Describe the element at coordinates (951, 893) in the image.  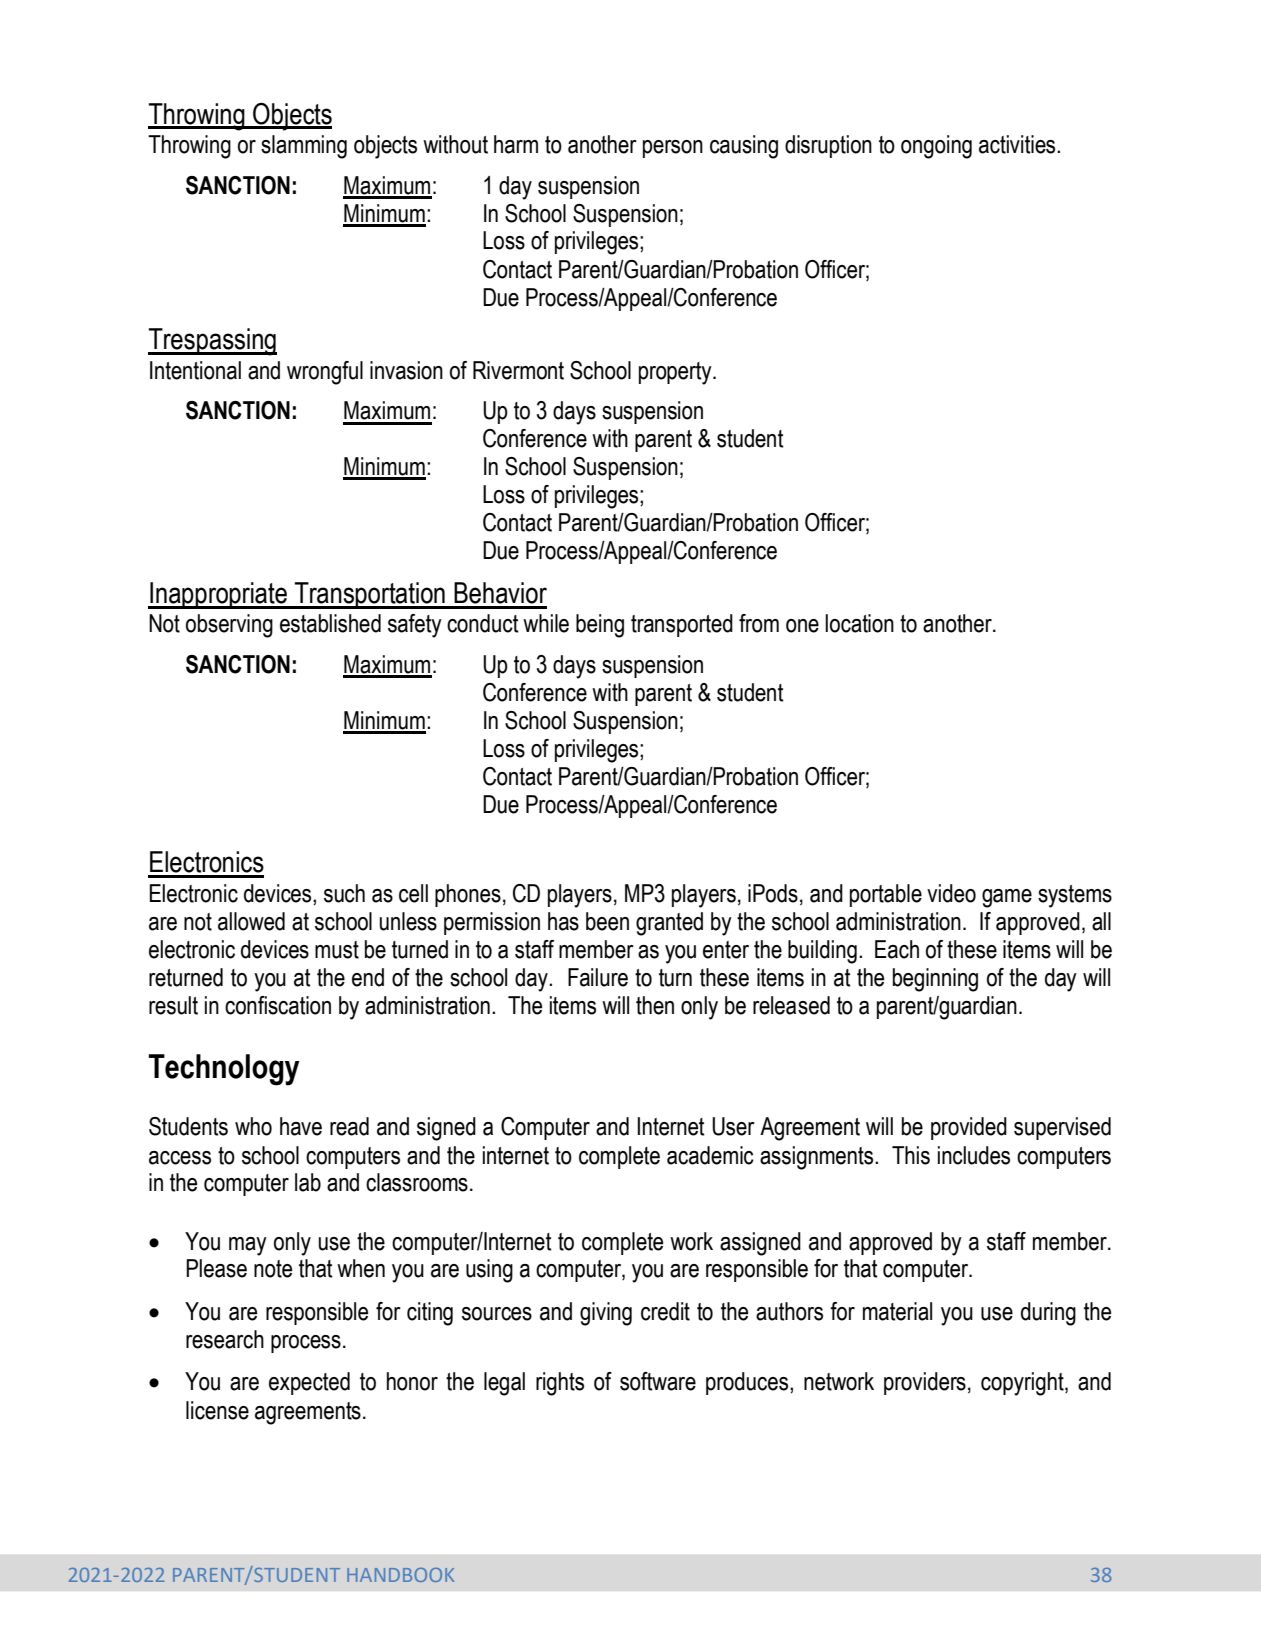
I see `video` at that location.
